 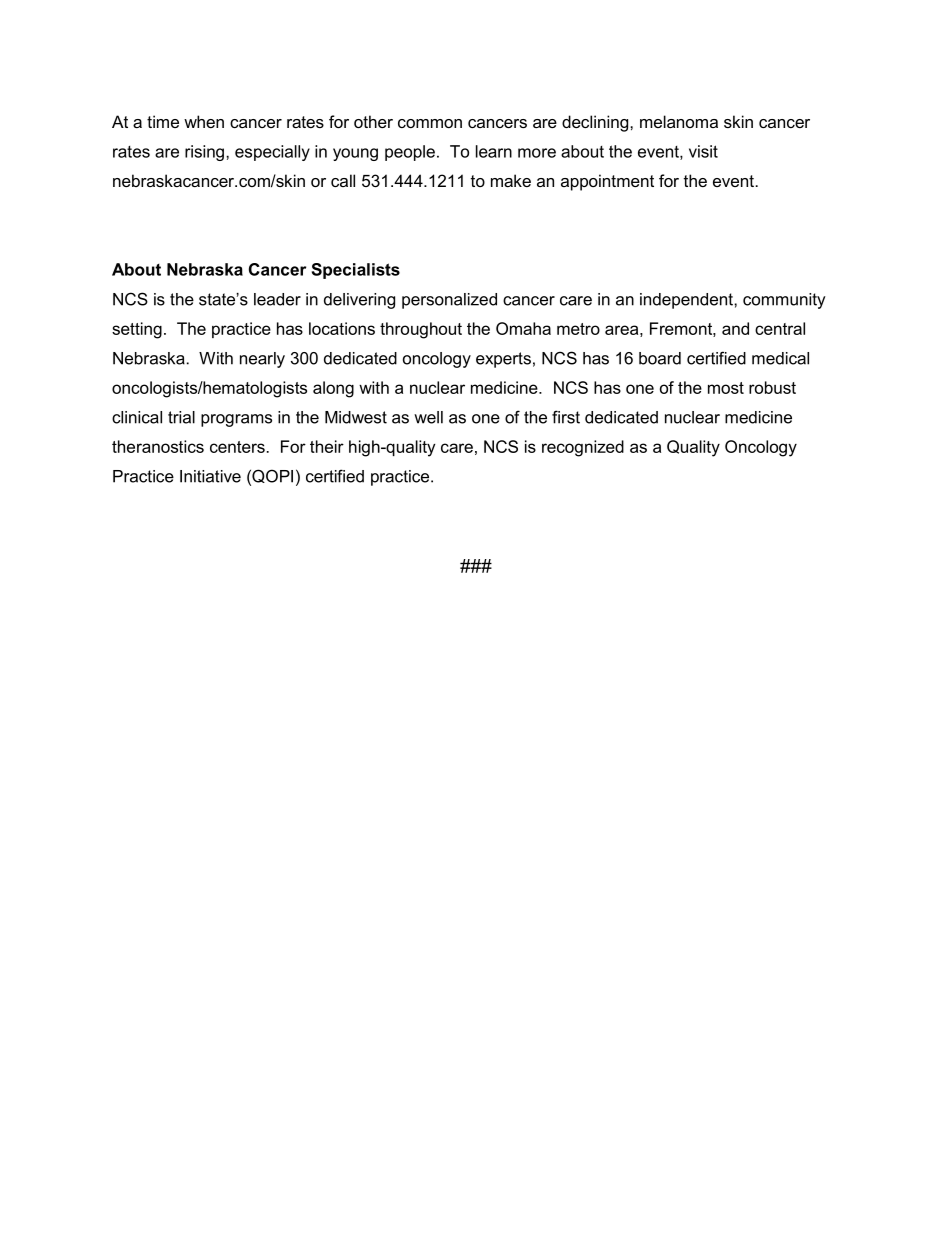 I want to click on first, so click(x=566, y=417).
